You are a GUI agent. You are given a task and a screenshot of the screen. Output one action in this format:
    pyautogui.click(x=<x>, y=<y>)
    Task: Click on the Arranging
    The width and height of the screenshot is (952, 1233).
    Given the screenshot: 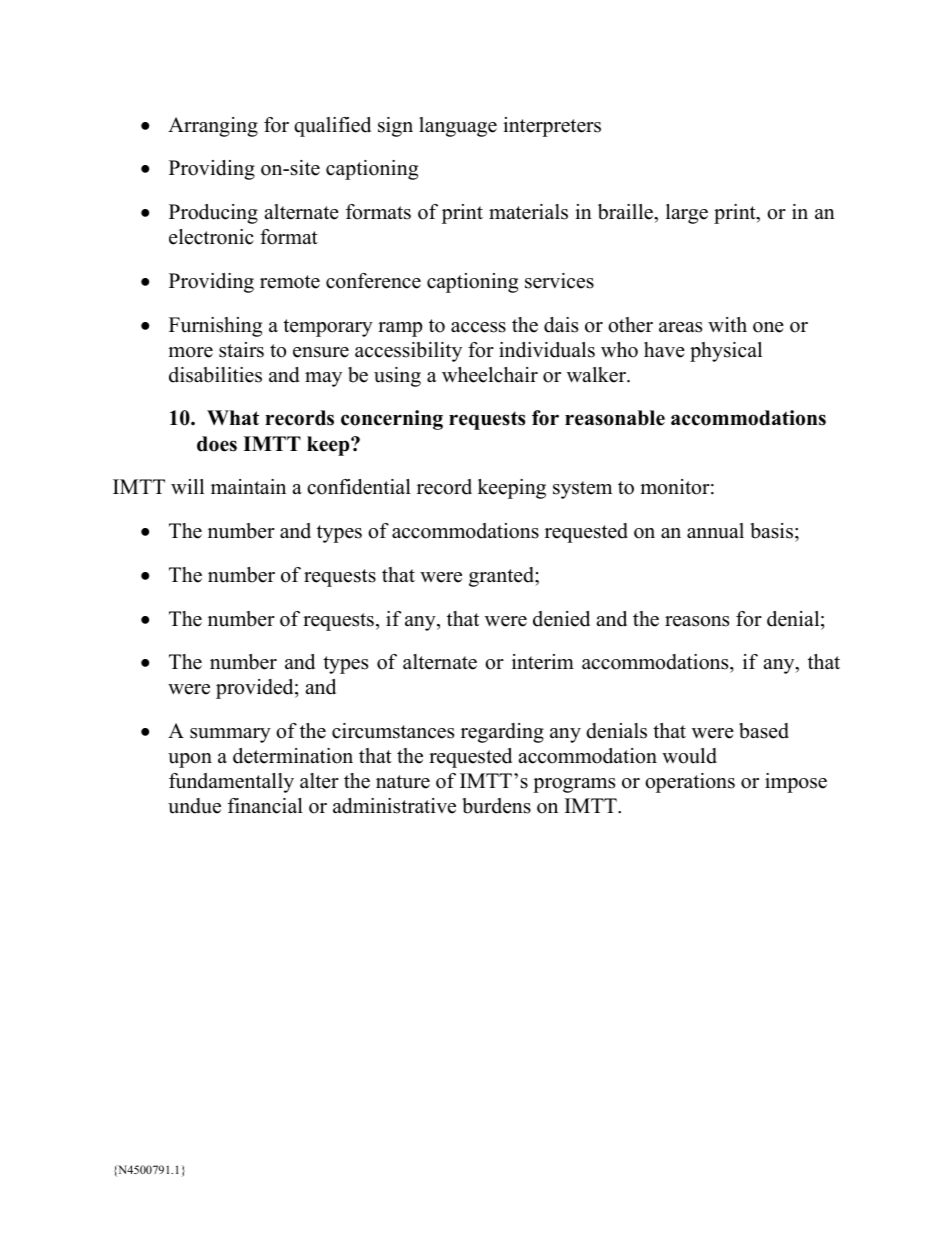 What is the action you would take?
    pyautogui.click(x=213, y=127)
